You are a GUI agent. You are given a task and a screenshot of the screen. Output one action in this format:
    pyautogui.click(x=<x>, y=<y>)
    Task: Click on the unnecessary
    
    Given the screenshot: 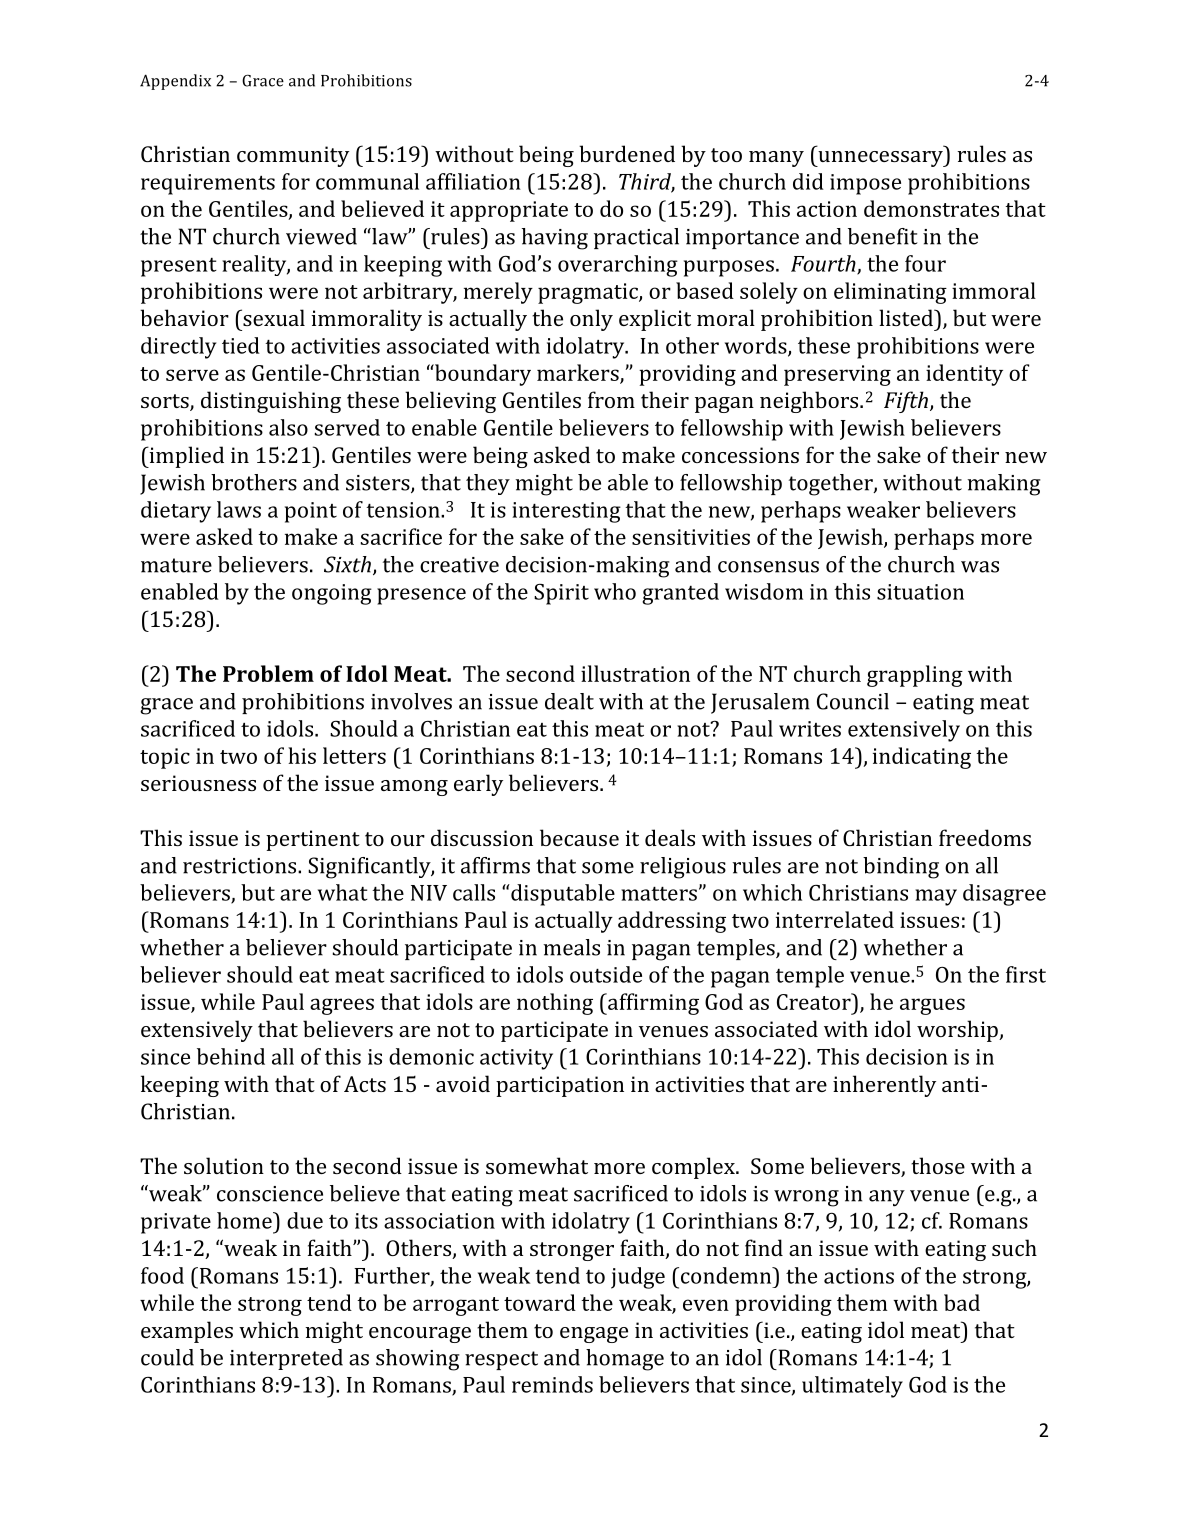 What is the action you would take?
    pyautogui.click(x=880, y=159)
